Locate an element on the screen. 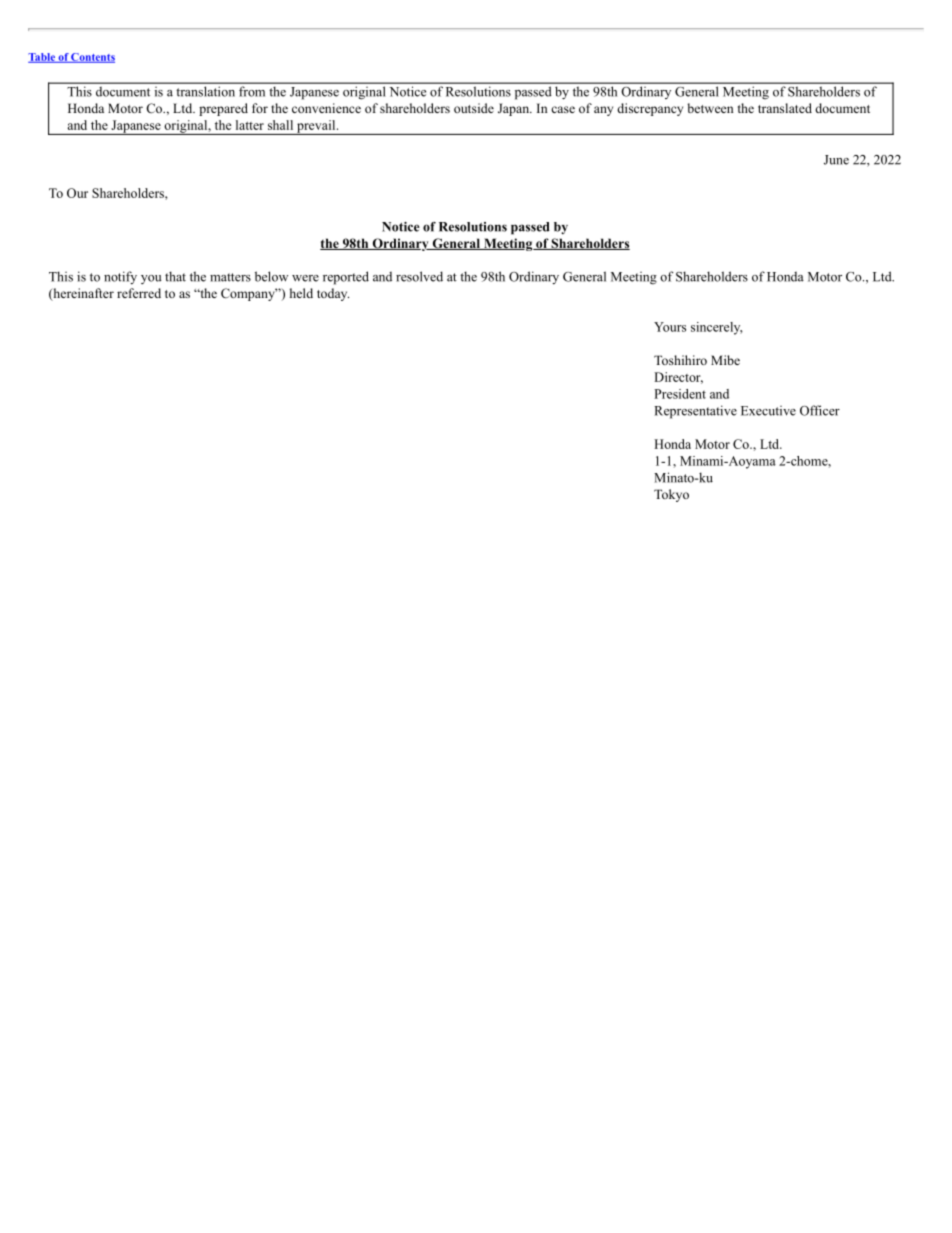 The height and width of the screenshot is (1233, 952). outside is located at coordinates (474, 108).
